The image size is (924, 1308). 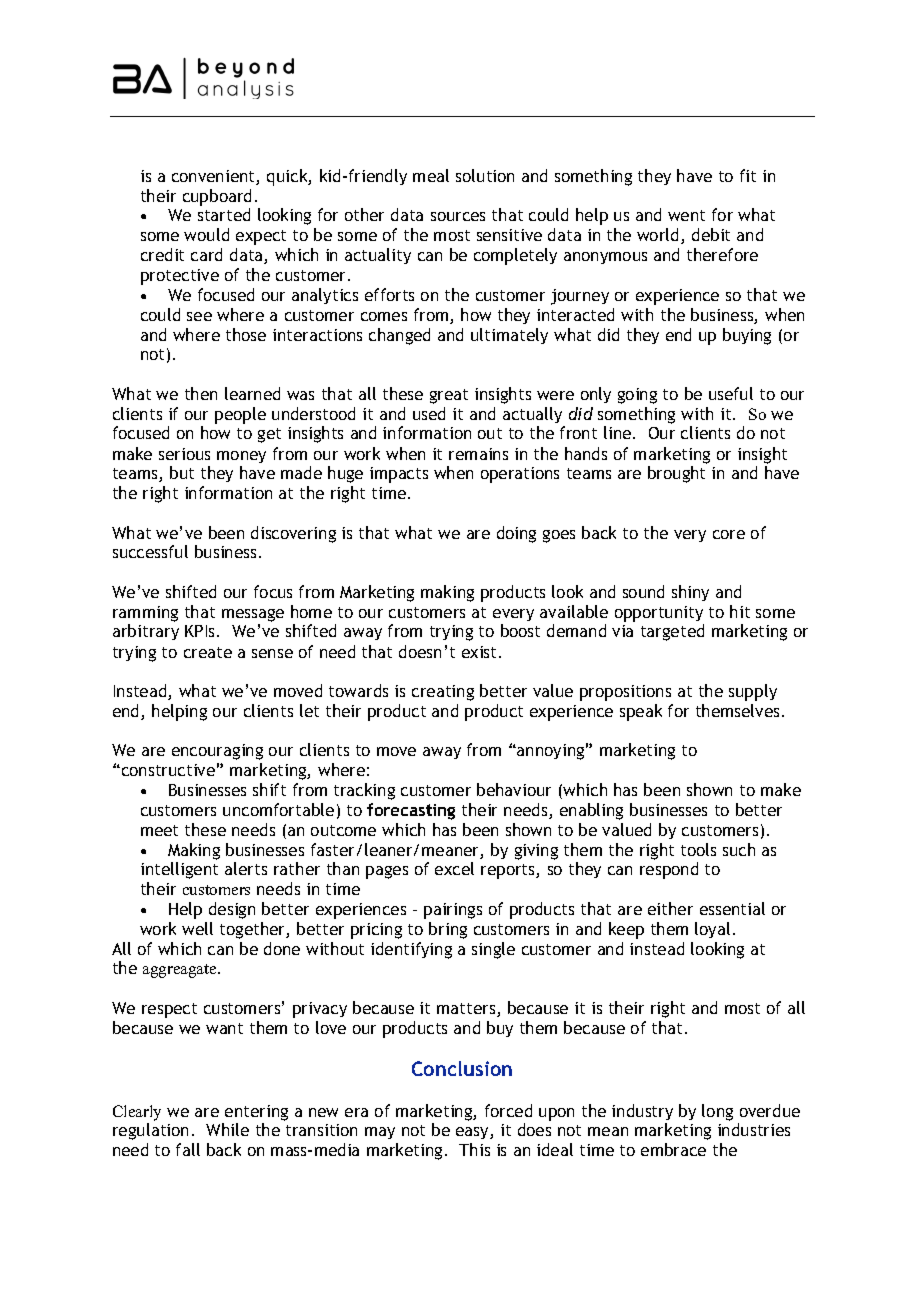 What do you see at coordinates (150, 551) in the document?
I see `successful` at bounding box center [150, 551].
